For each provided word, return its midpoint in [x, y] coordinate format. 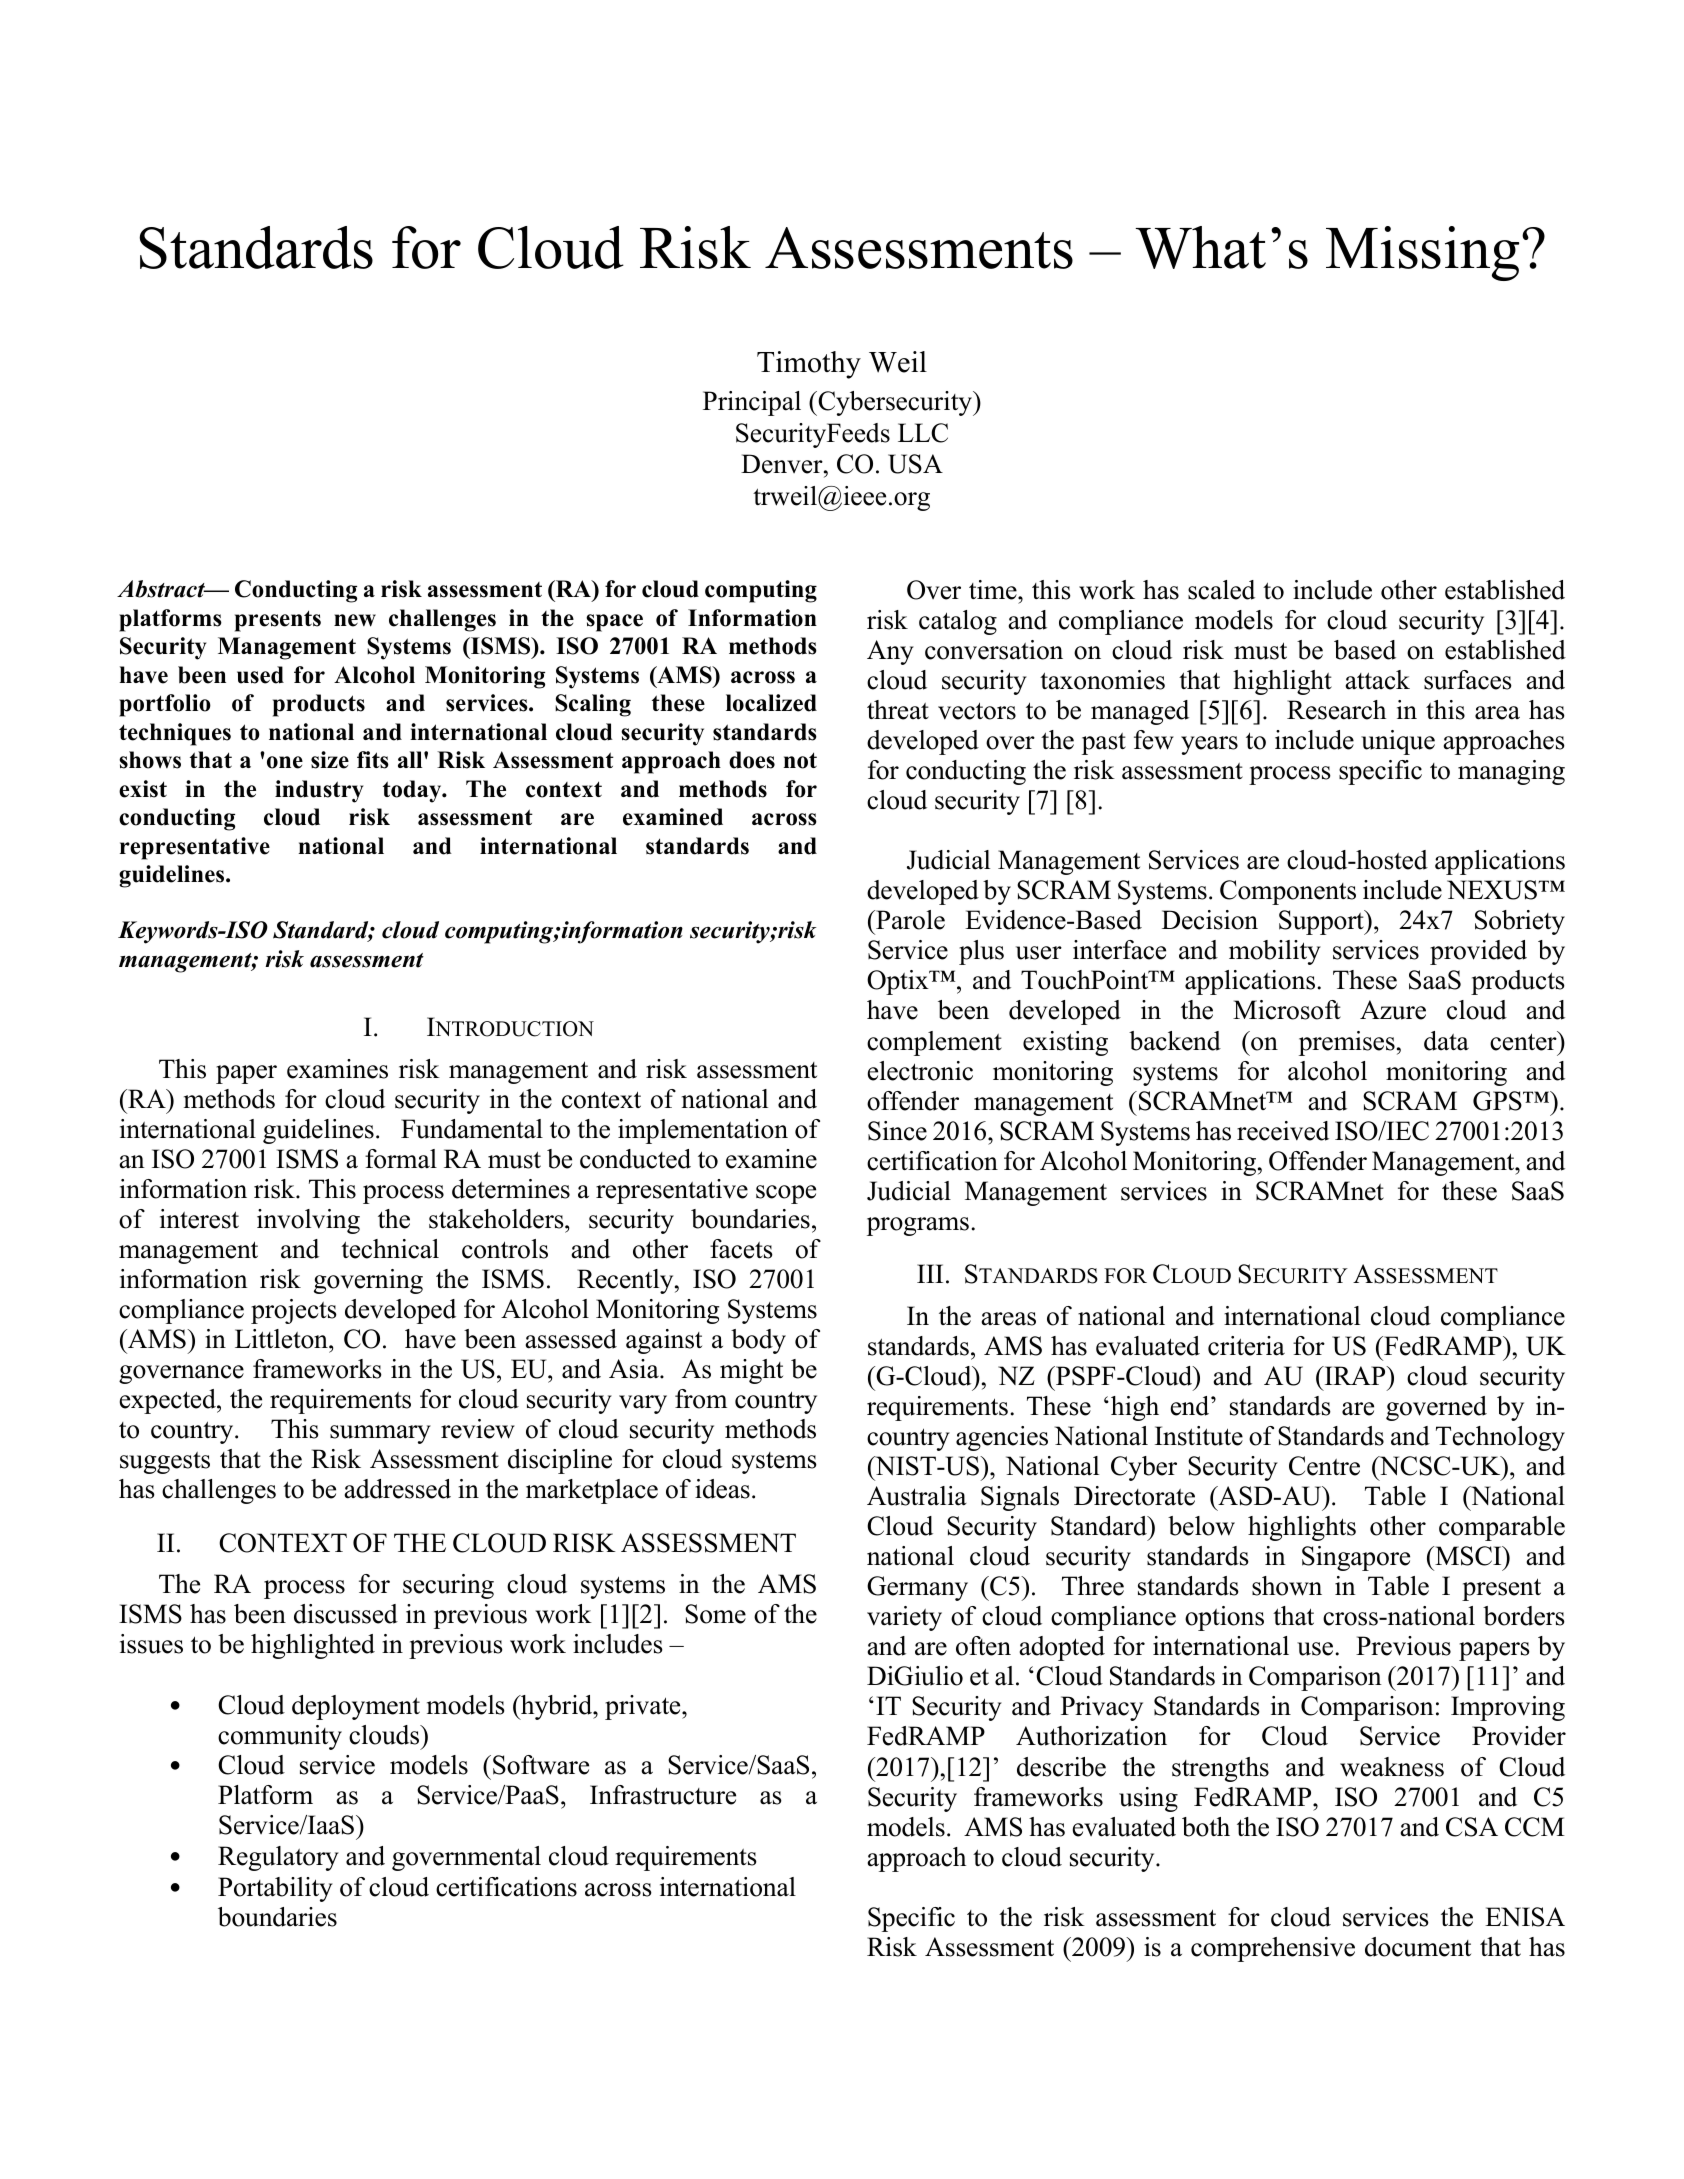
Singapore [1356, 1558]
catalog [958, 622]
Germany [917, 1588]
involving [308, 1221]
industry [319, 791]
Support [1322, 922]
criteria [1246, 1346]
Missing [1422, 253]
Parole [909, 920]
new [355, 620]
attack [1377, 680]
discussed [346, 1614]
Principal [752, 403]
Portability [275, 1889]
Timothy [809, 365]
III [930, 1273]
